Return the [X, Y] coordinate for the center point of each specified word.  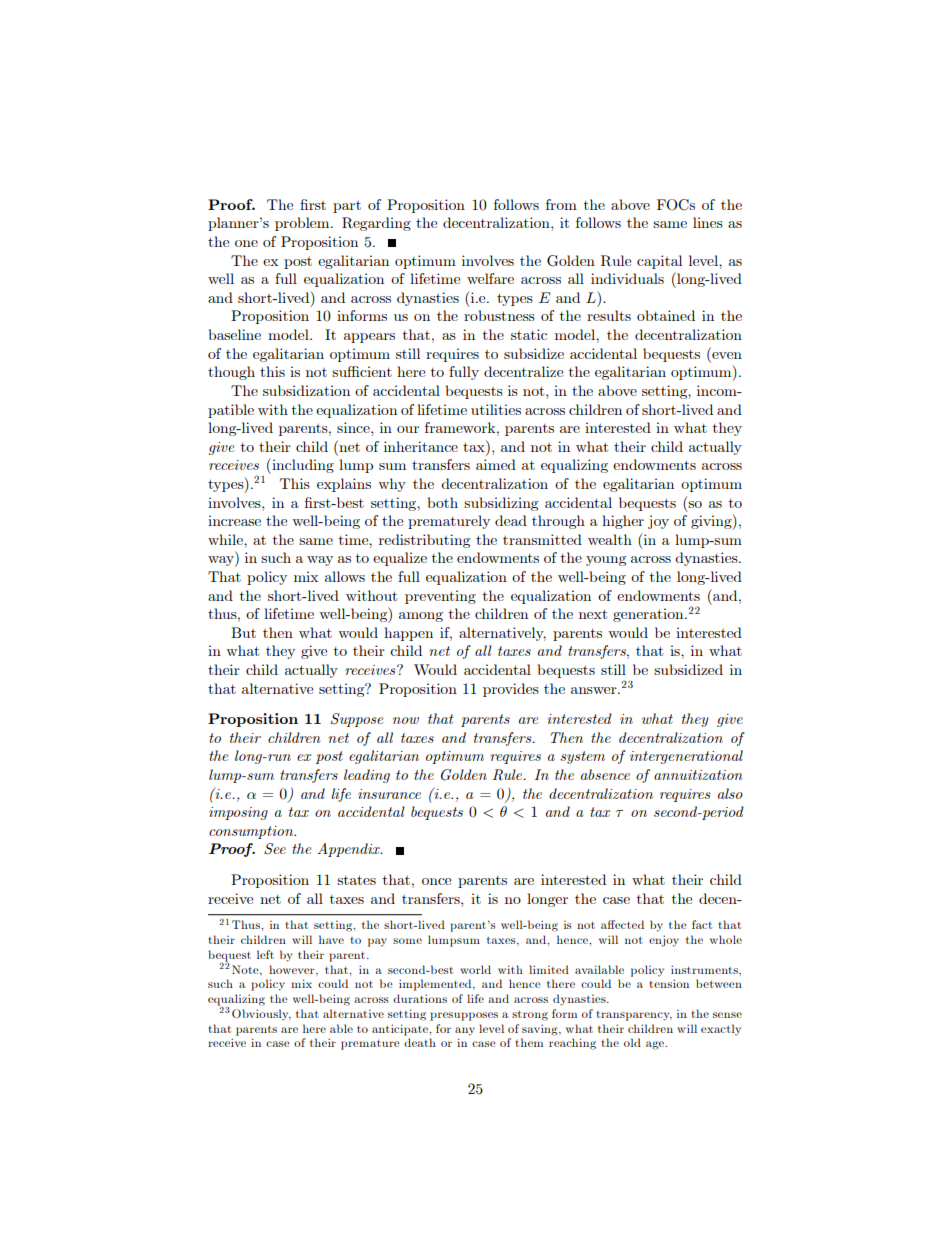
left [265, 954]
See [275, 849]
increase [234, 520]
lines [708, 222]
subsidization [306, 390]
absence [605, 774]
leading [367, 776]
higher [623, 522]
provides [511, 690]
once [436, 881]
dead [511, 520]
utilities [496, 409]
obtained [666, 315]
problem [303, 224]
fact [702, 924]
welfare [490, 278]
